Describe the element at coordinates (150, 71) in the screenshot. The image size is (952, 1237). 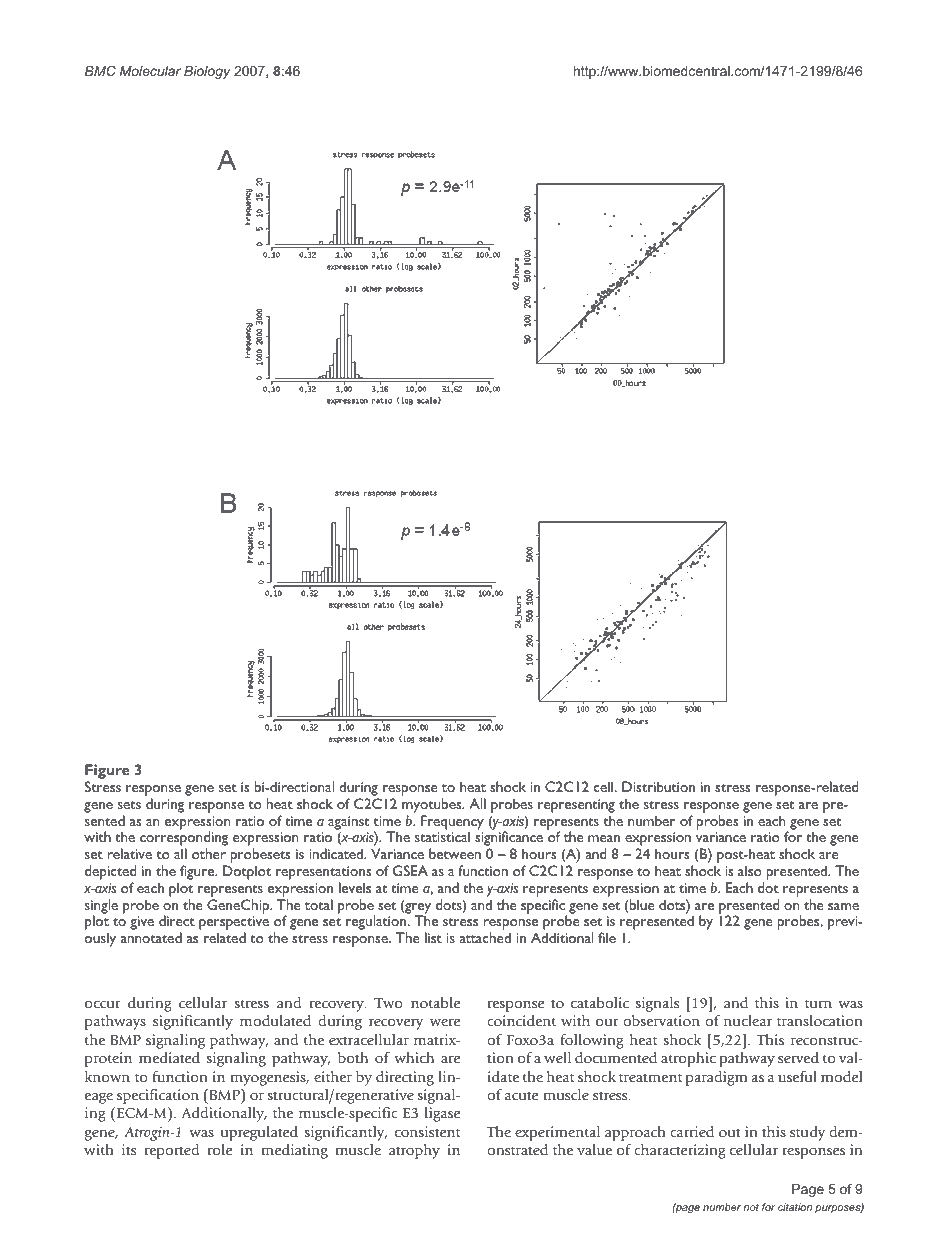
I see `Molecular` at that location.
